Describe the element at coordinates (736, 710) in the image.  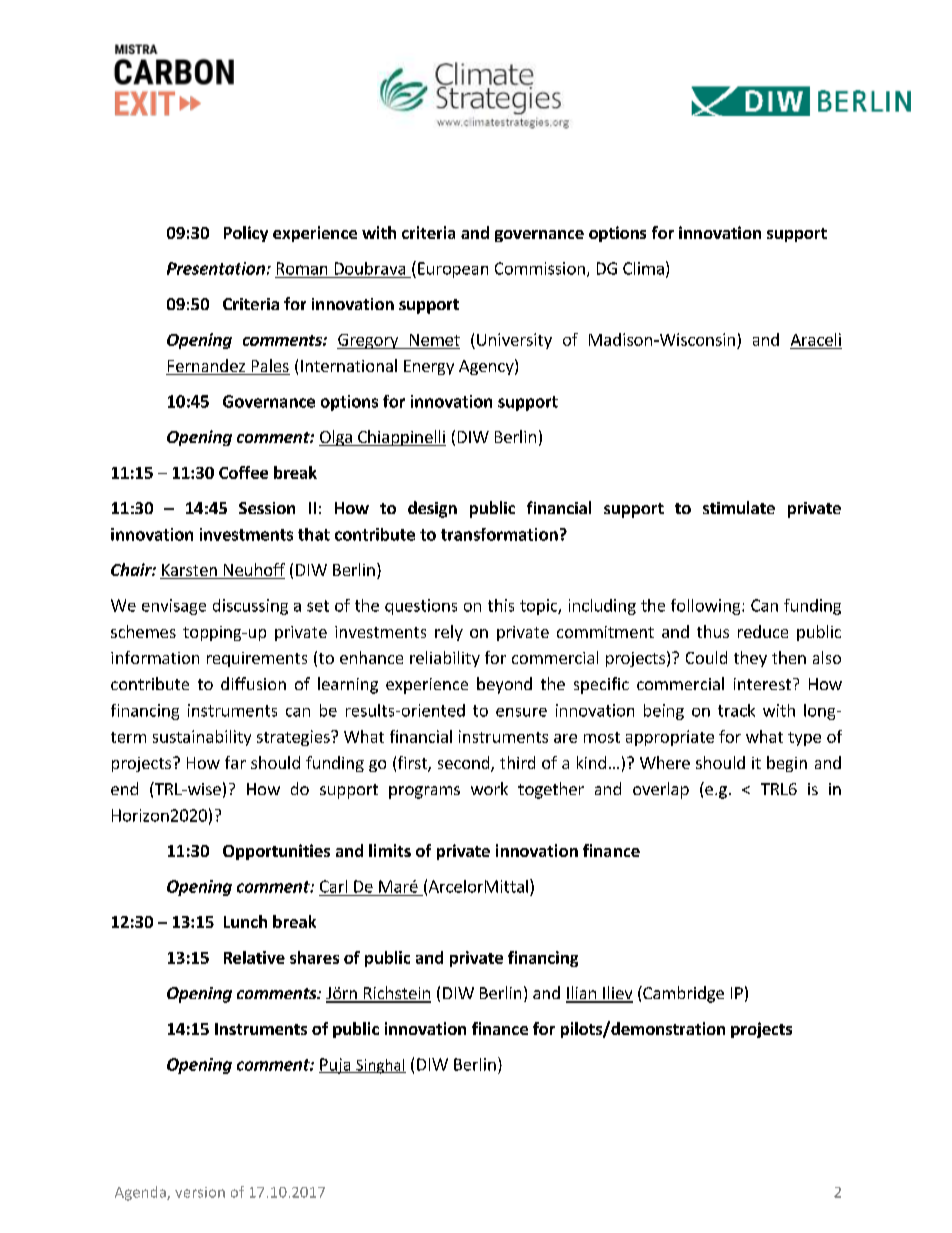
I see `track` at that location.
